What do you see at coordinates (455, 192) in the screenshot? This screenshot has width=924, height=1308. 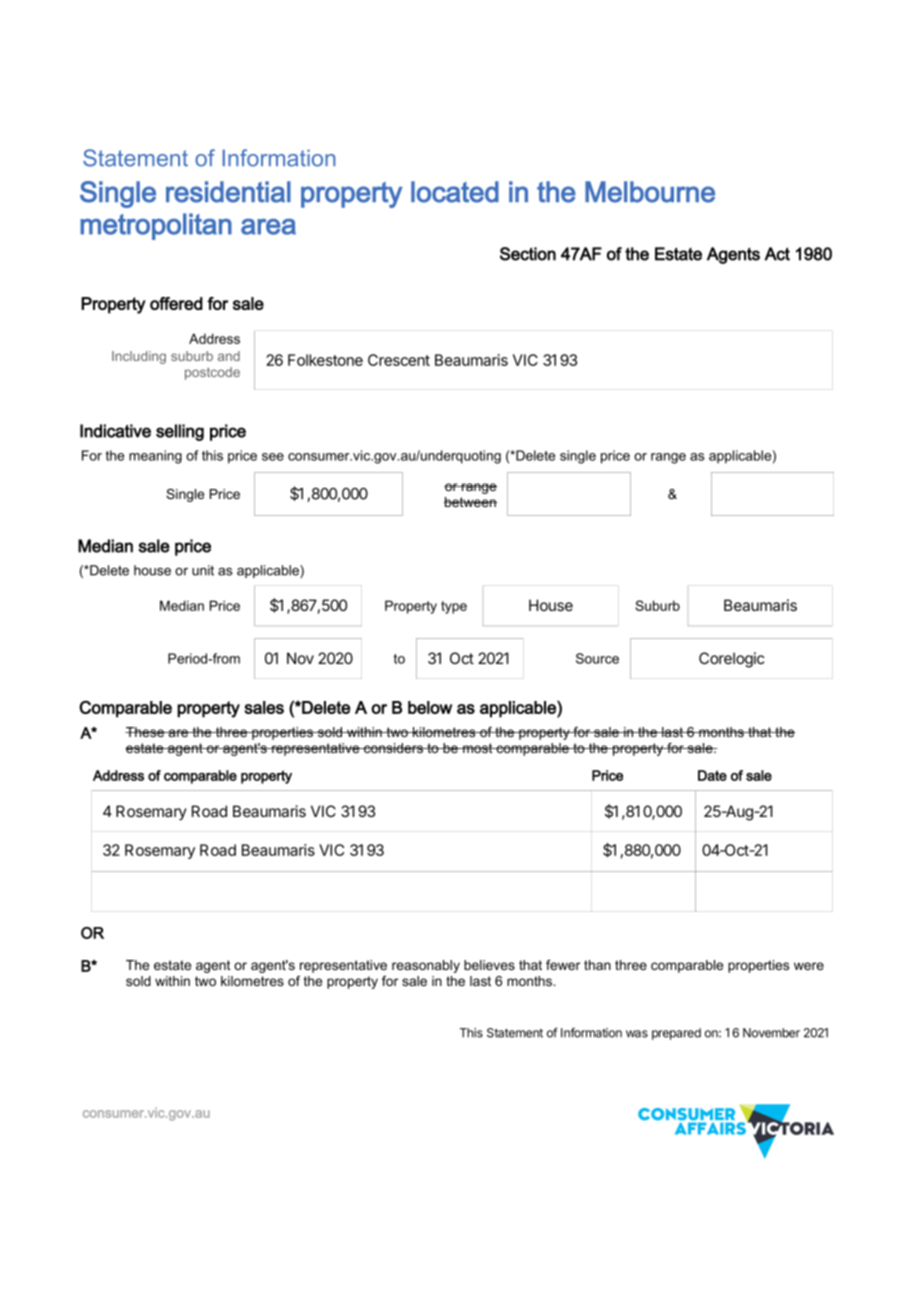 I see `located` at bounding box center [455, 192].
